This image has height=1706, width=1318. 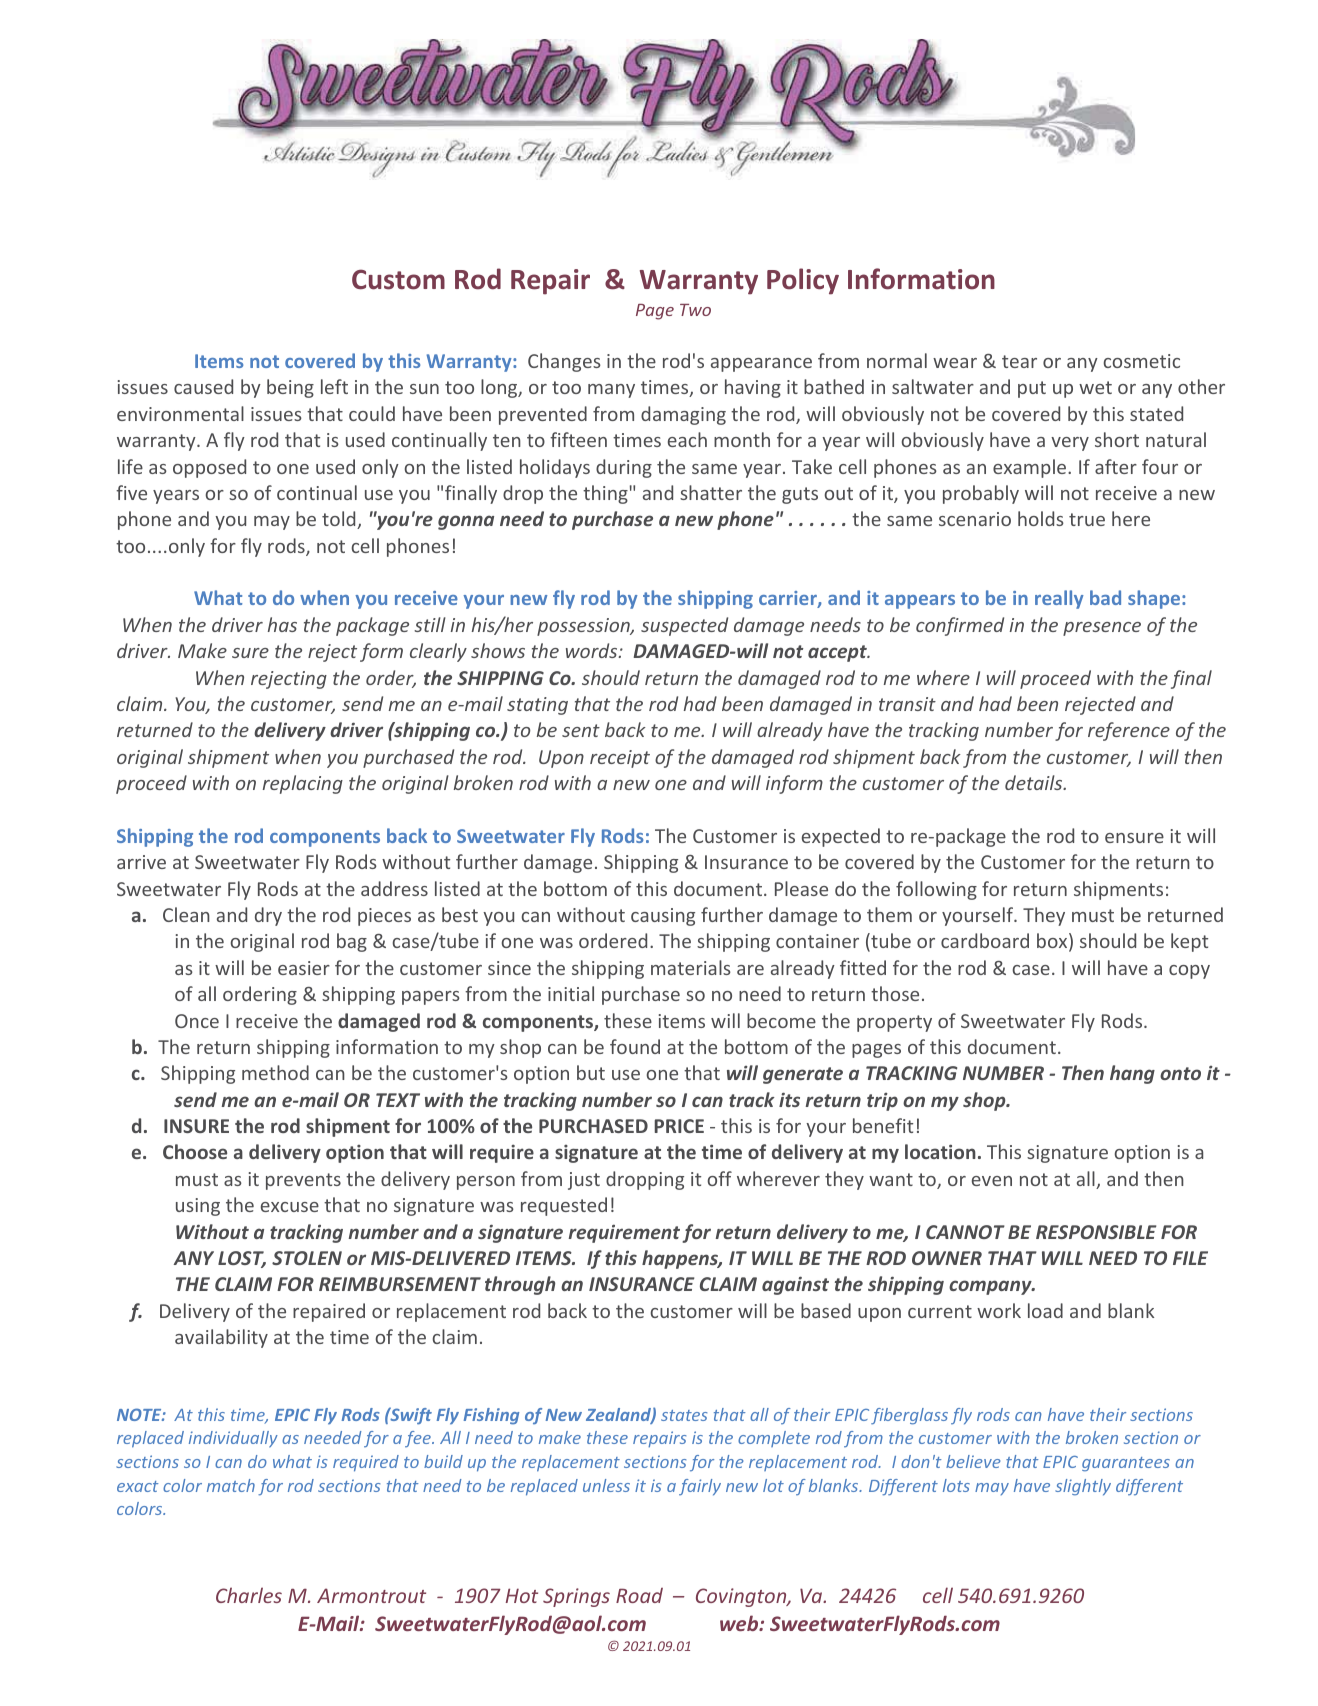 What do you see at coordinates (695, 310) in the image?
I see `Two` at bounding box center [695, 310].
